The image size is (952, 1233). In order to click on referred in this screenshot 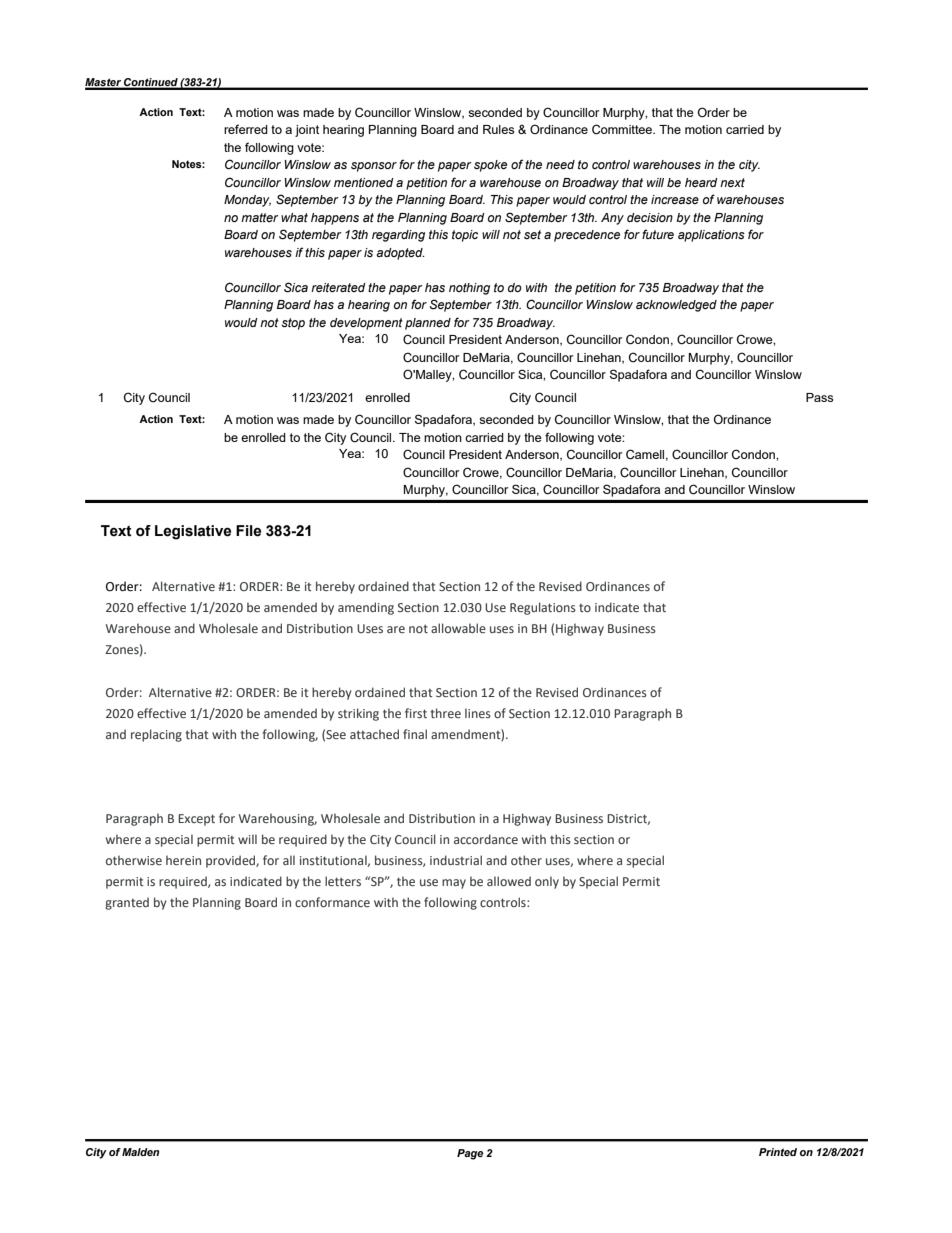, I will do `click(246, 129)`.
